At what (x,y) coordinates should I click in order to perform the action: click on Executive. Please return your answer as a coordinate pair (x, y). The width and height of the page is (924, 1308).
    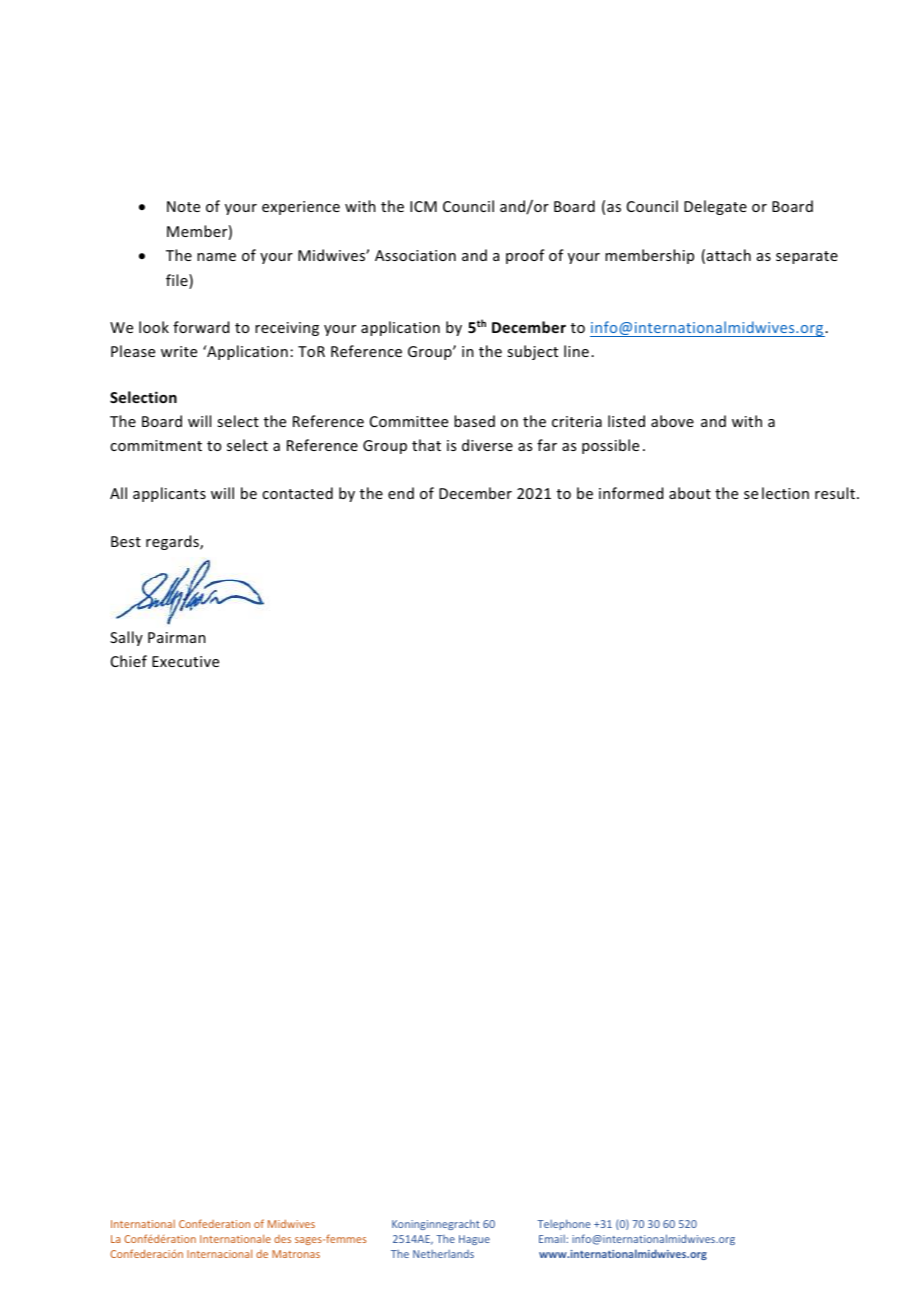
    Looking at the image, I should click on (185, 661).
